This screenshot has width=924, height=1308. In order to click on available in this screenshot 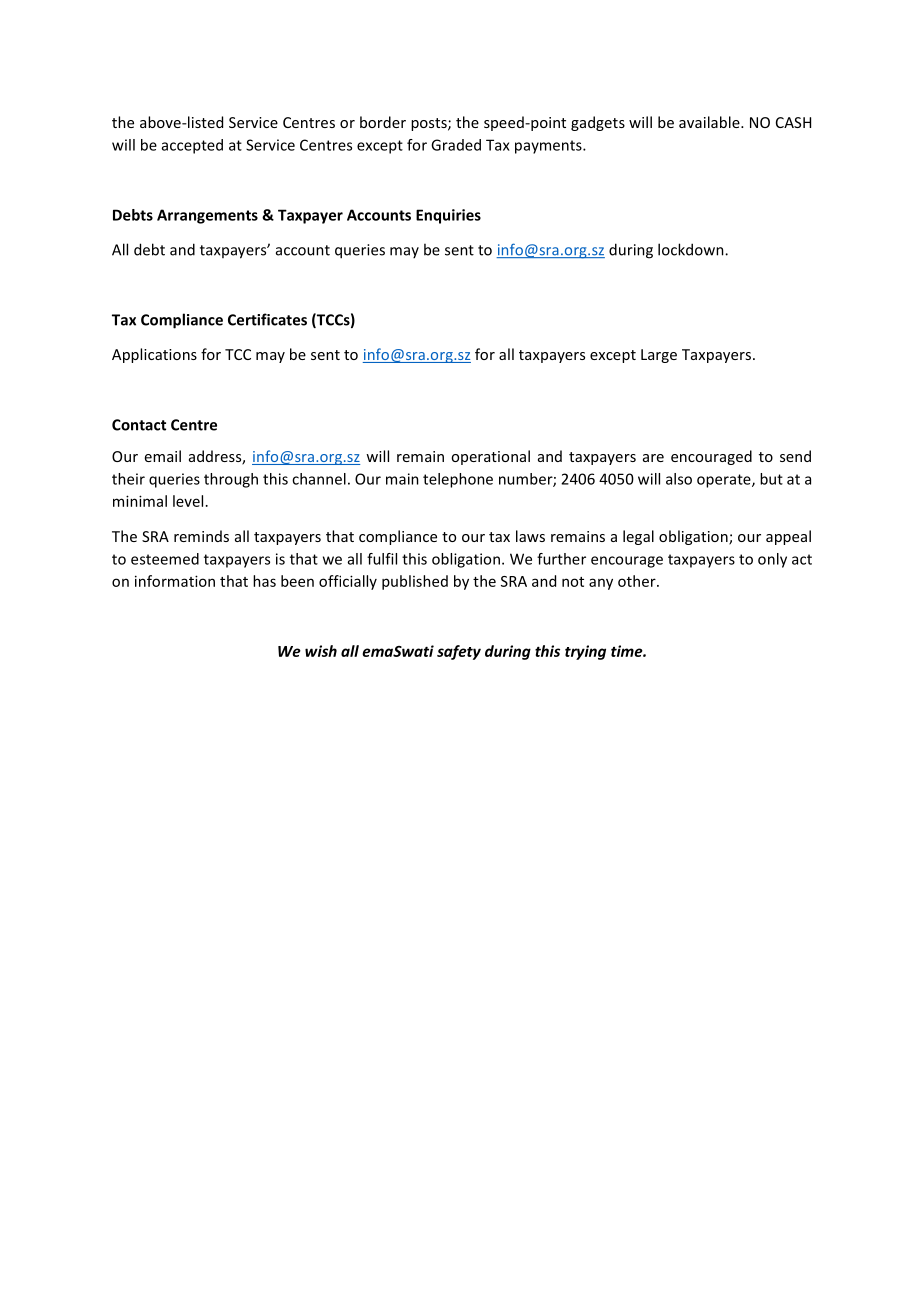, I will do `click(710, 122)`.
